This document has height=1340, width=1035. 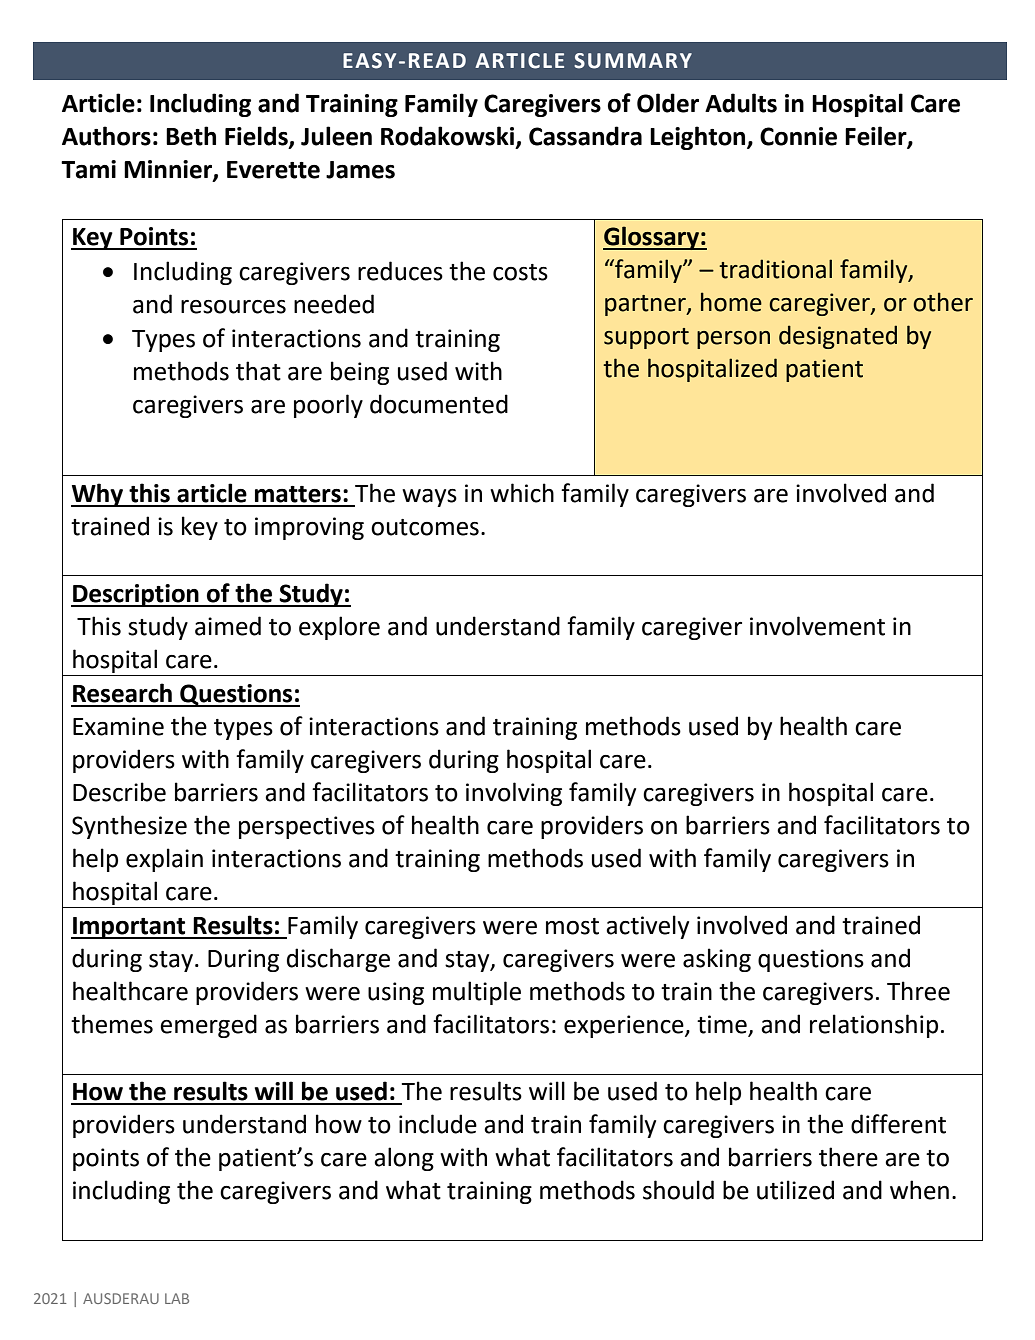 I want to click on that, so click(x=258, y=371).
